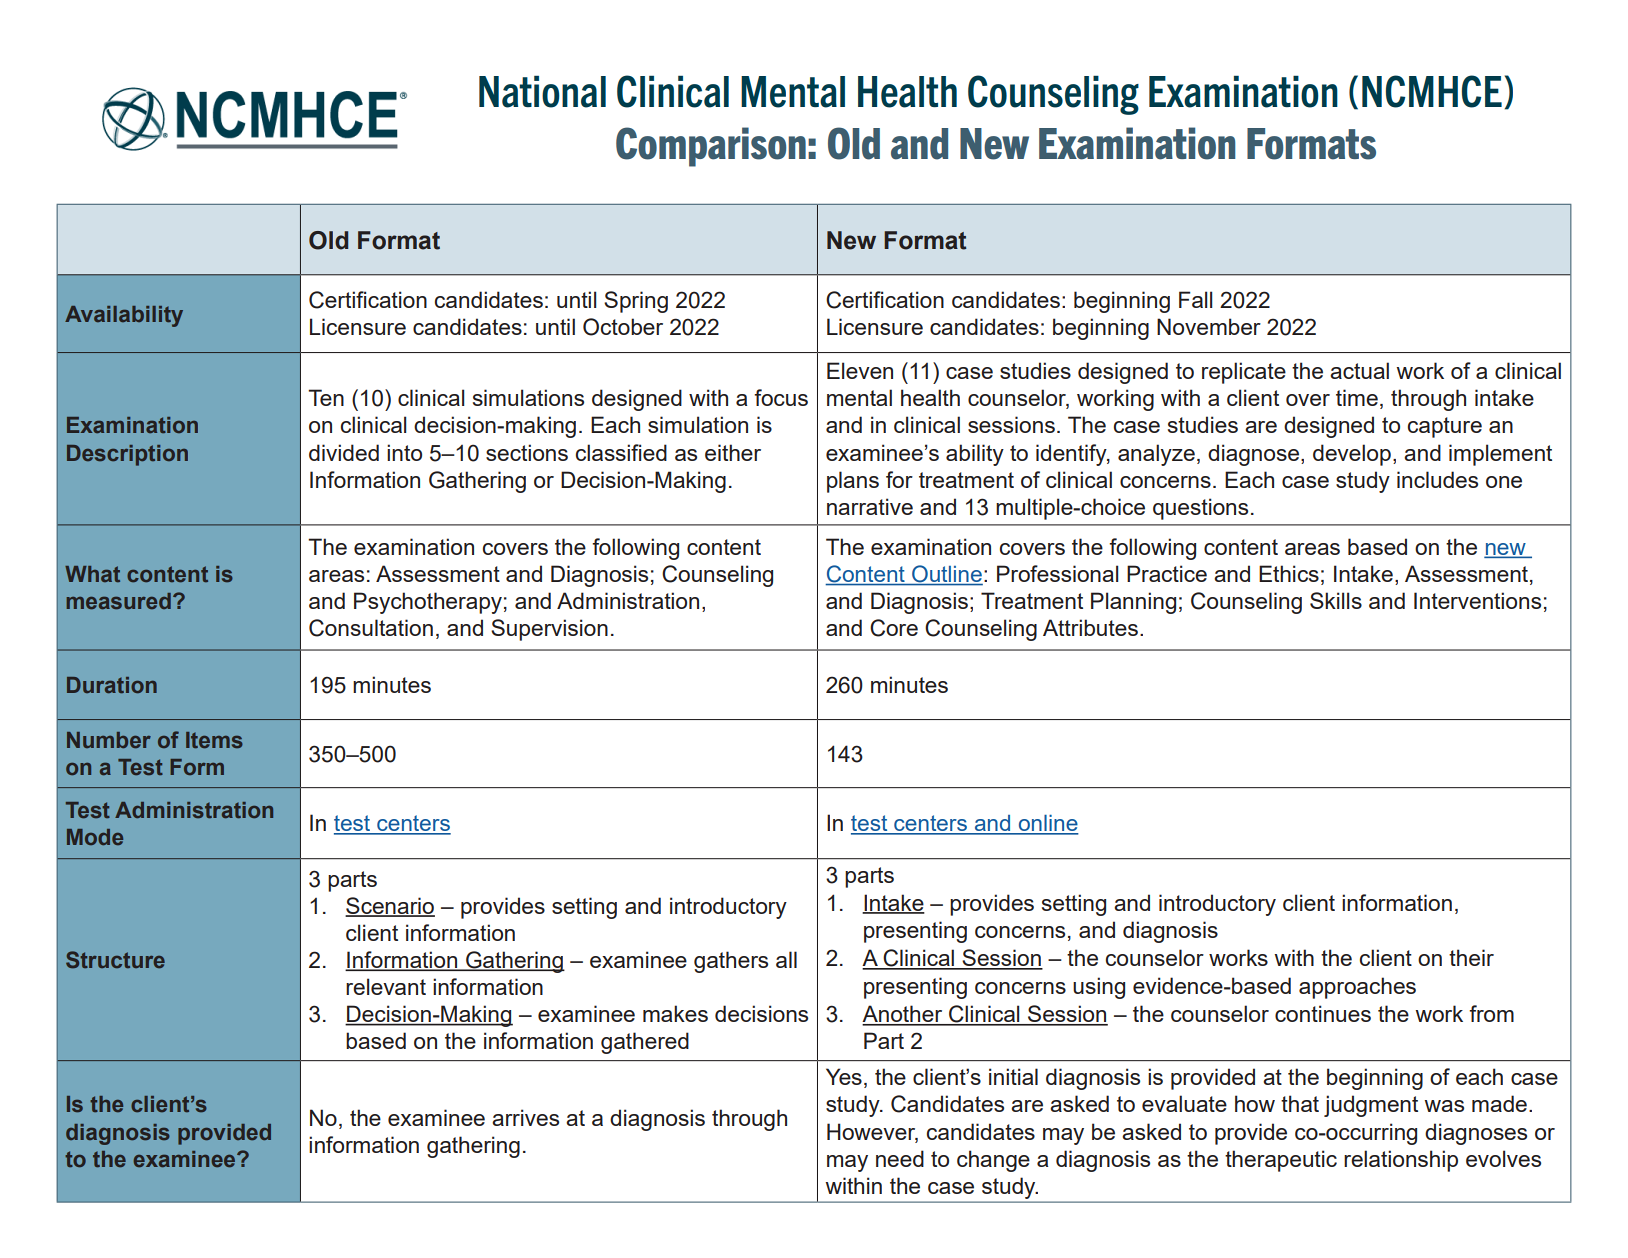 The image size is (1628, 1258). What do you see at coordinates (1195, 299) in the screenshot?
I see `Fall` at bounding box center [1195, 299].
